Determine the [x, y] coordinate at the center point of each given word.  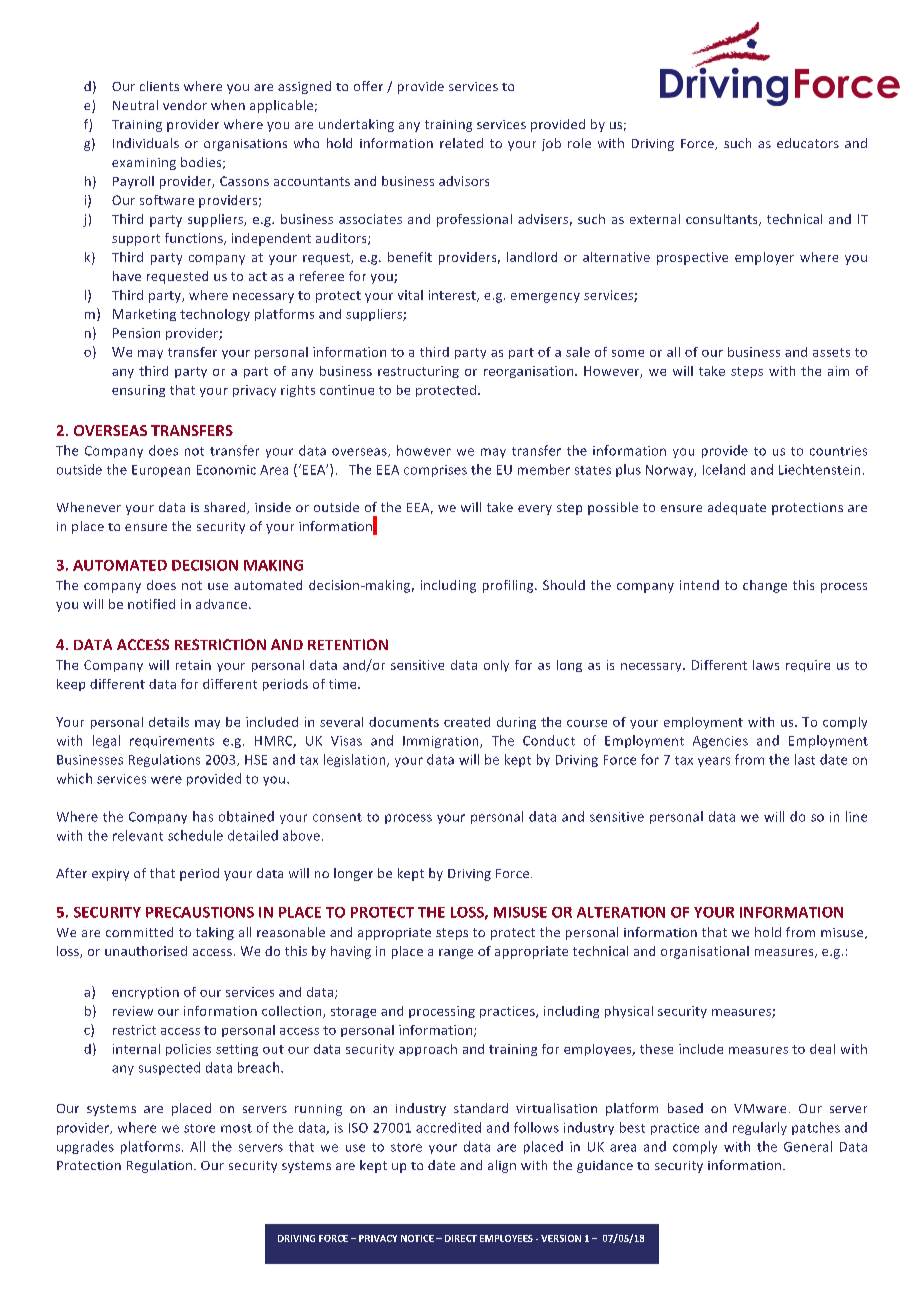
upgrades [85, 1147]
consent [337, 817]
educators [808, 143]
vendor [185, 105]
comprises [435, 471]
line [856, 816]
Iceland [724, 469]
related [461, 143]
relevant [138, 835]
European [161, 471]
